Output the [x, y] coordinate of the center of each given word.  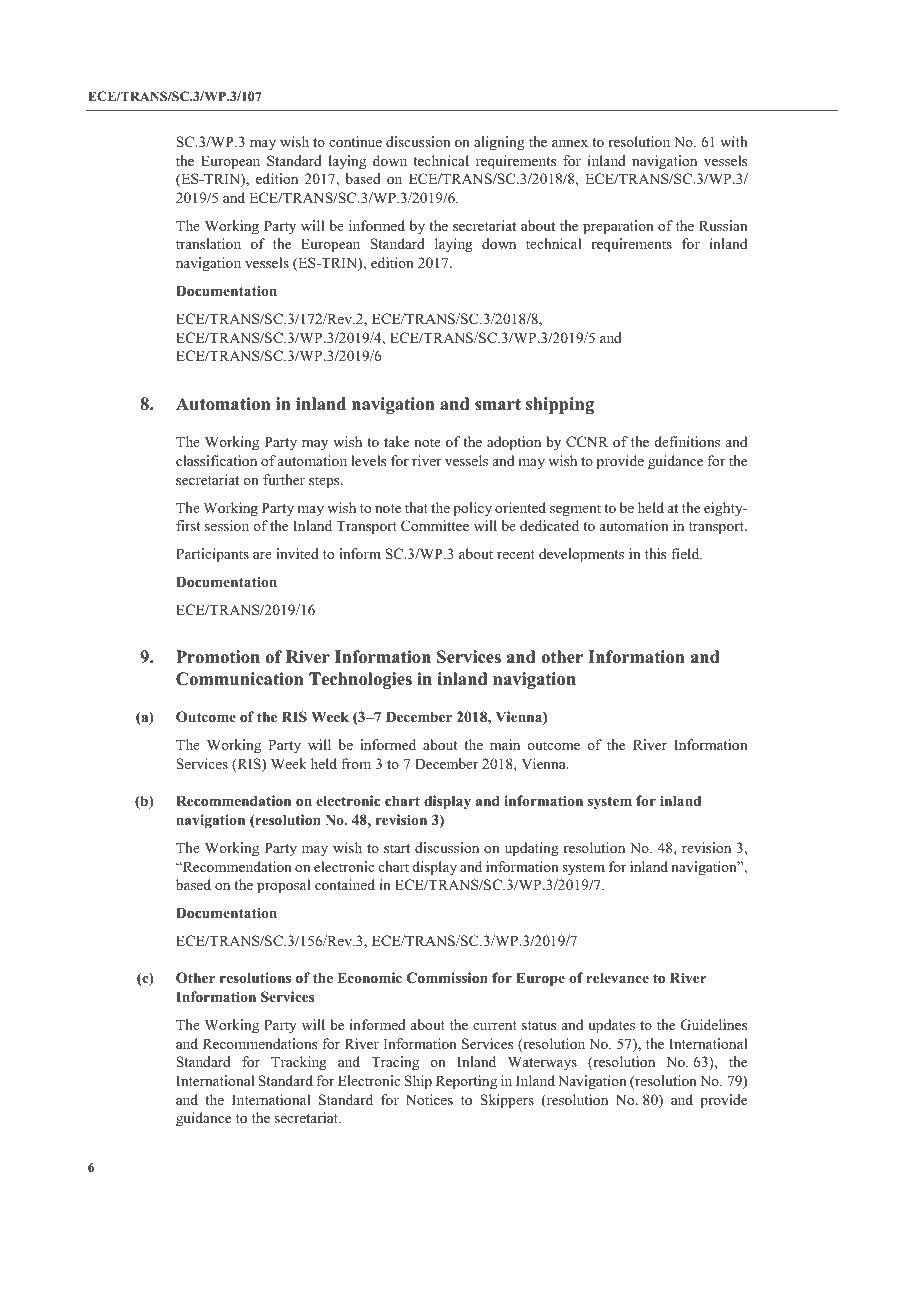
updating [532, 849]
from [356, 763]
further [284, 479]
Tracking [299, 1063]
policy [472, 509]
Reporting [466, 1082]
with [734, 141]
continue [355, 141]
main [505, 744]
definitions [687, 441]
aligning [499, 143]
